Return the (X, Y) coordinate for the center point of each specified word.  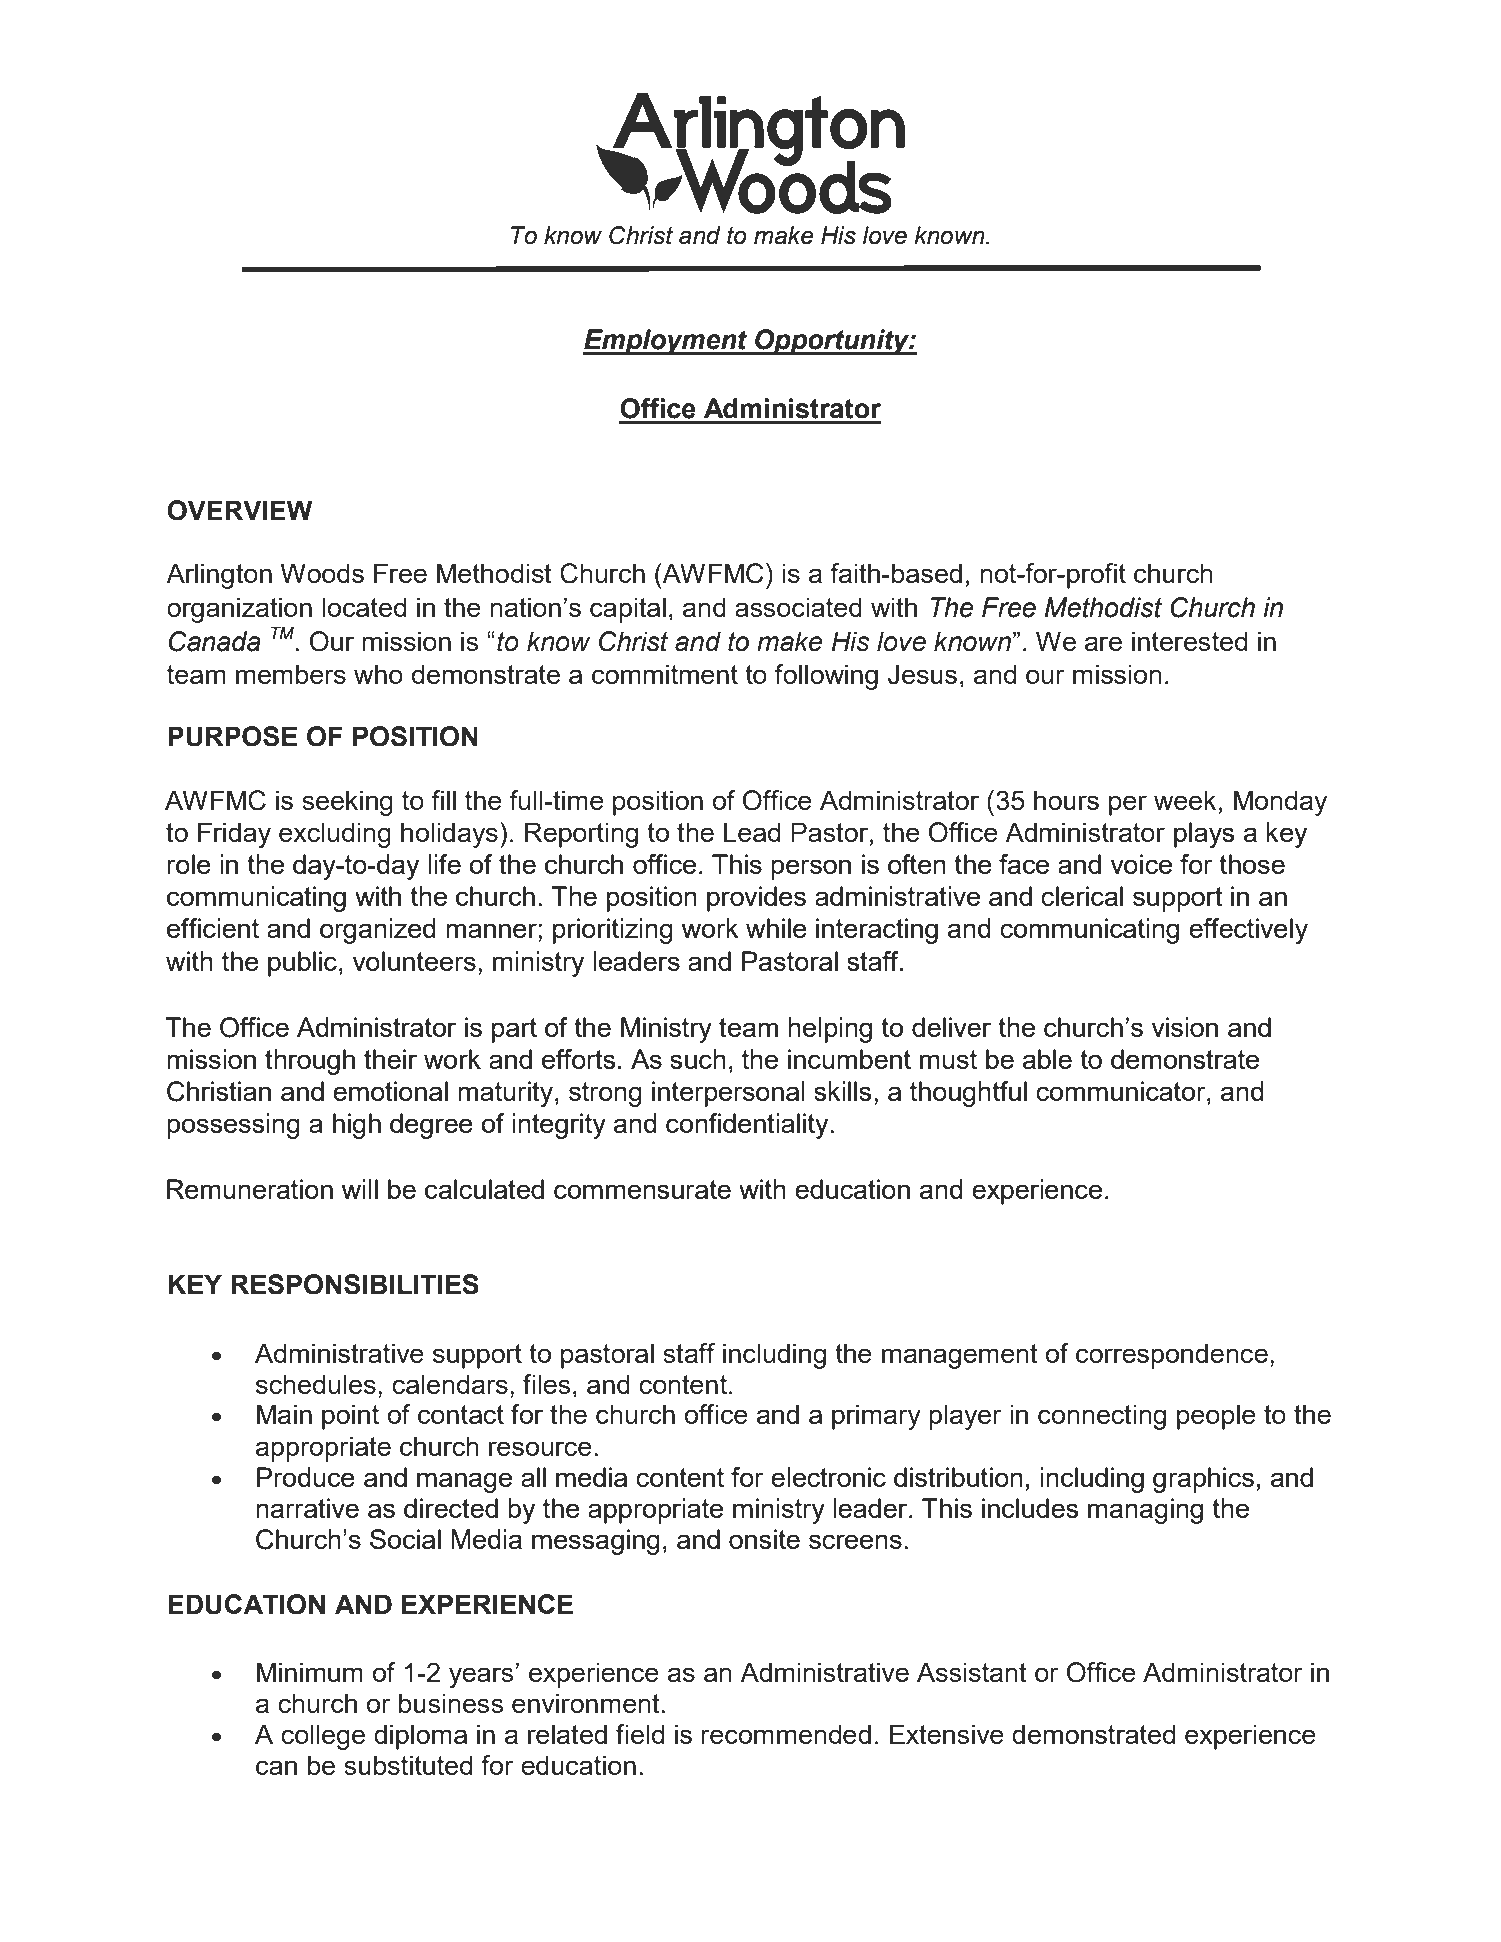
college (323, 1737)
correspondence (1172, 1356)
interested (1189, 641)
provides (756, 899)
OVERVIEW (239, 510)
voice (1141, 864)
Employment (666, 342)
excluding (335, 835)
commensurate (642, 1189)
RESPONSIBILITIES (355, 1284)
